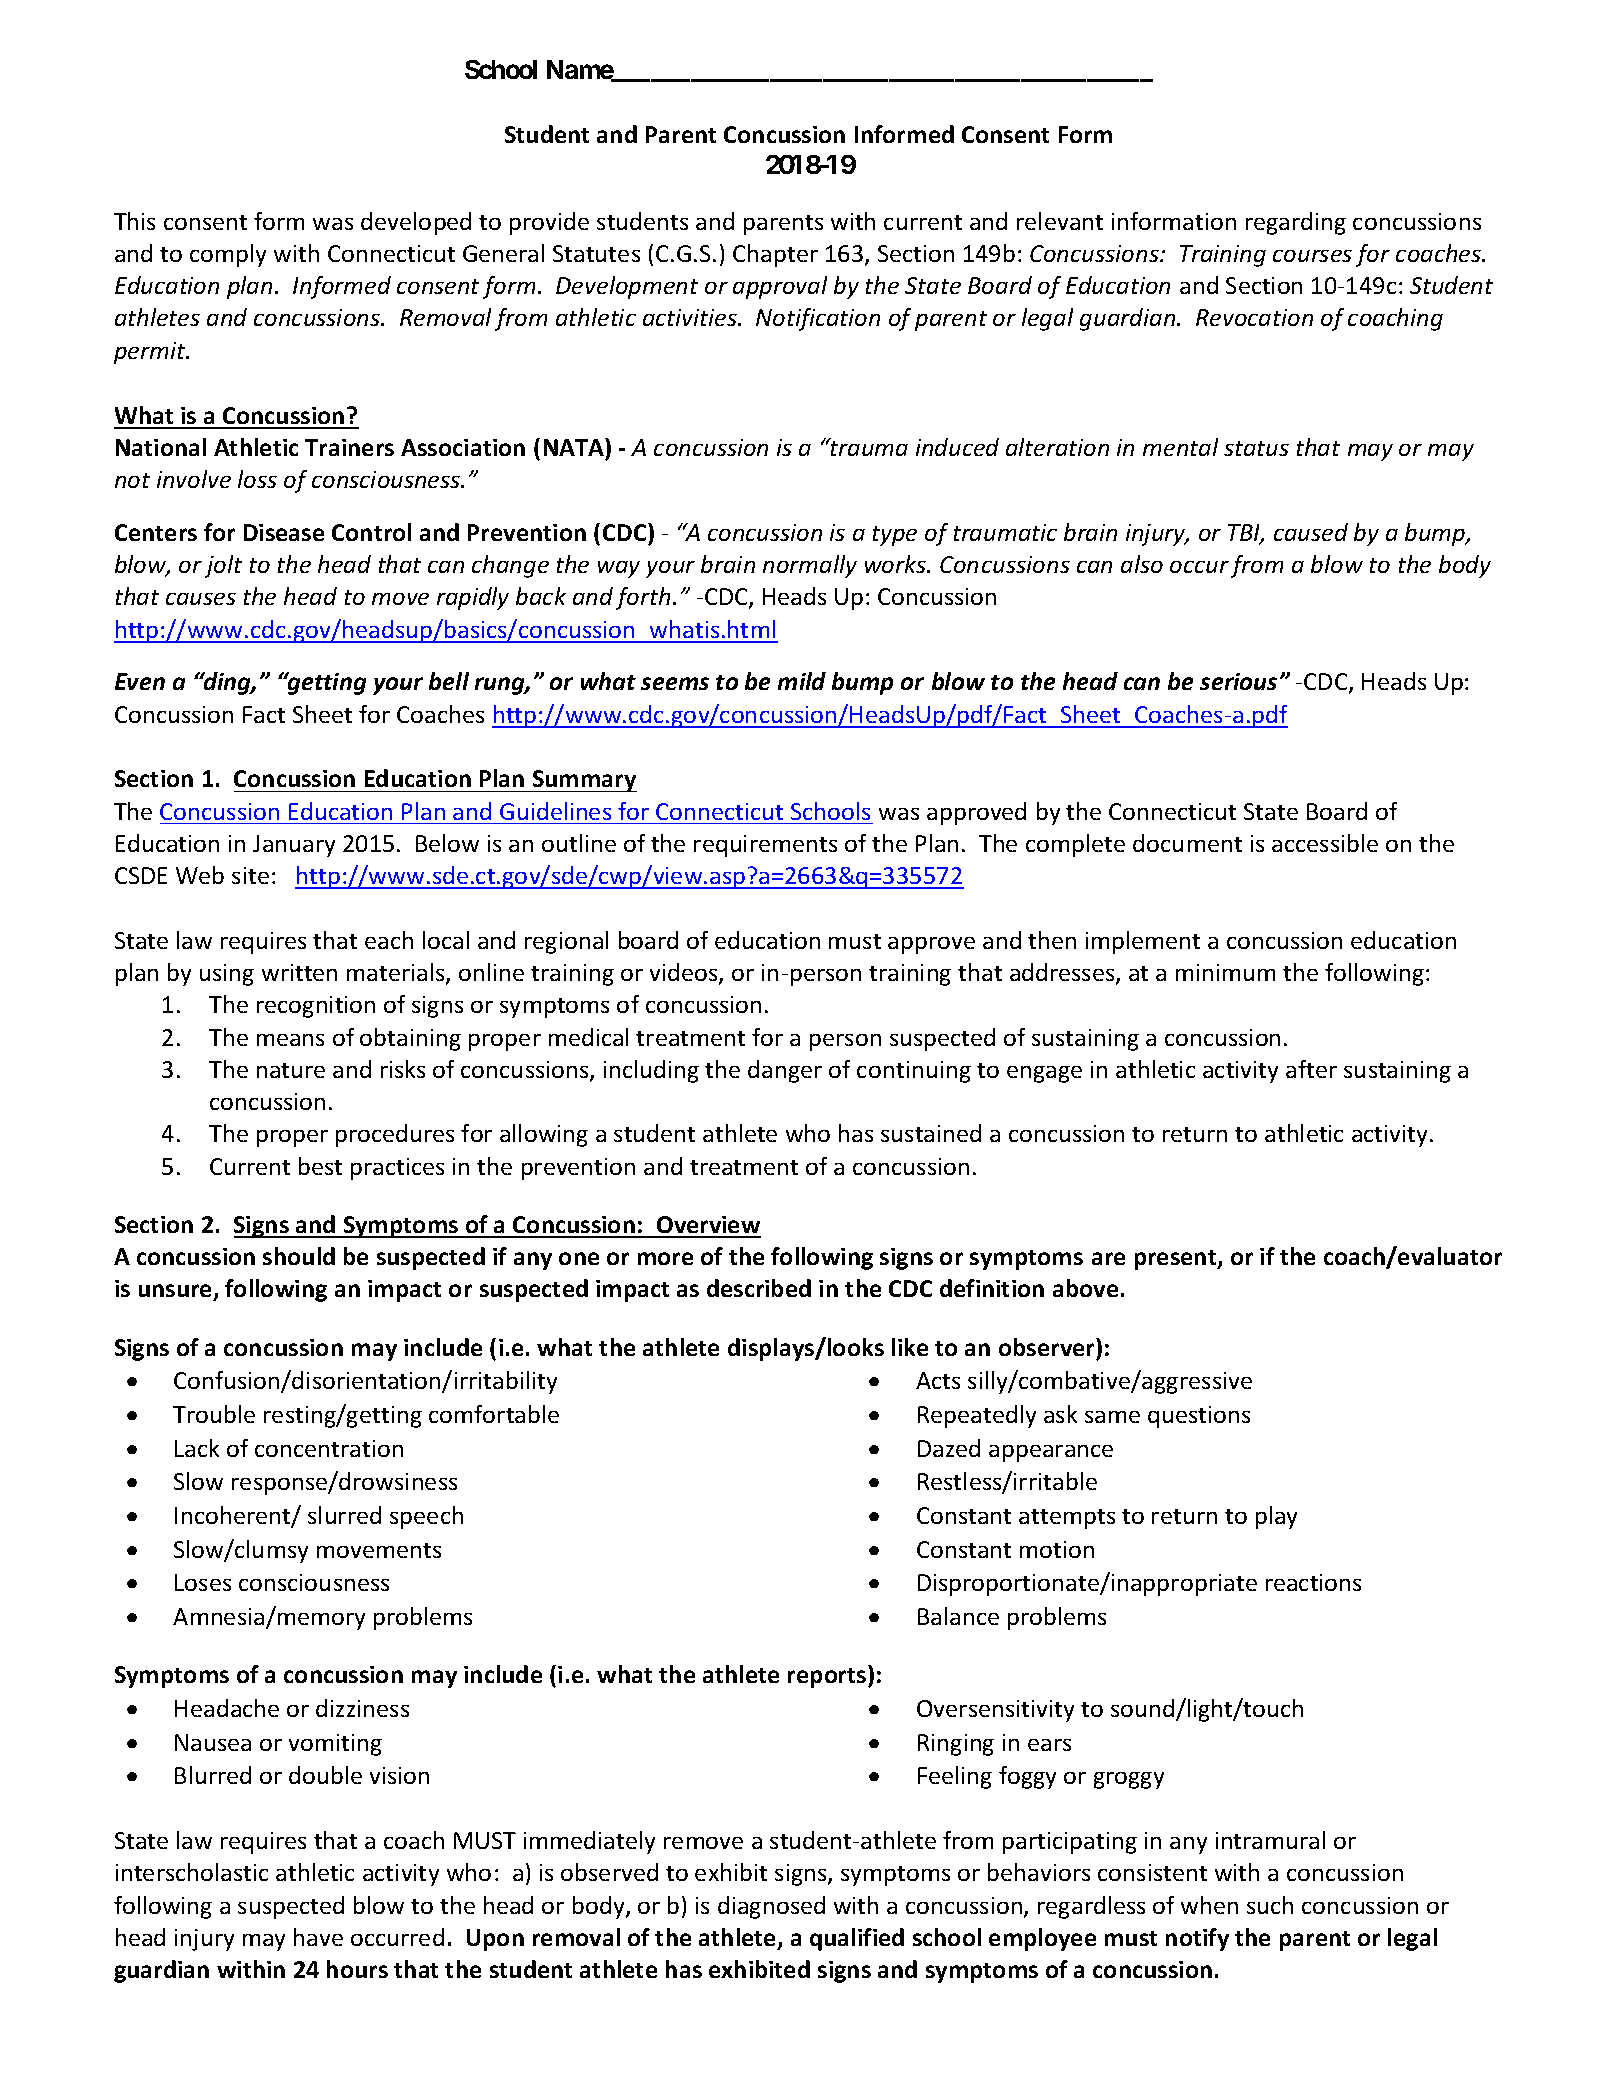  I want to click on Chapter, so click(775, 255).
